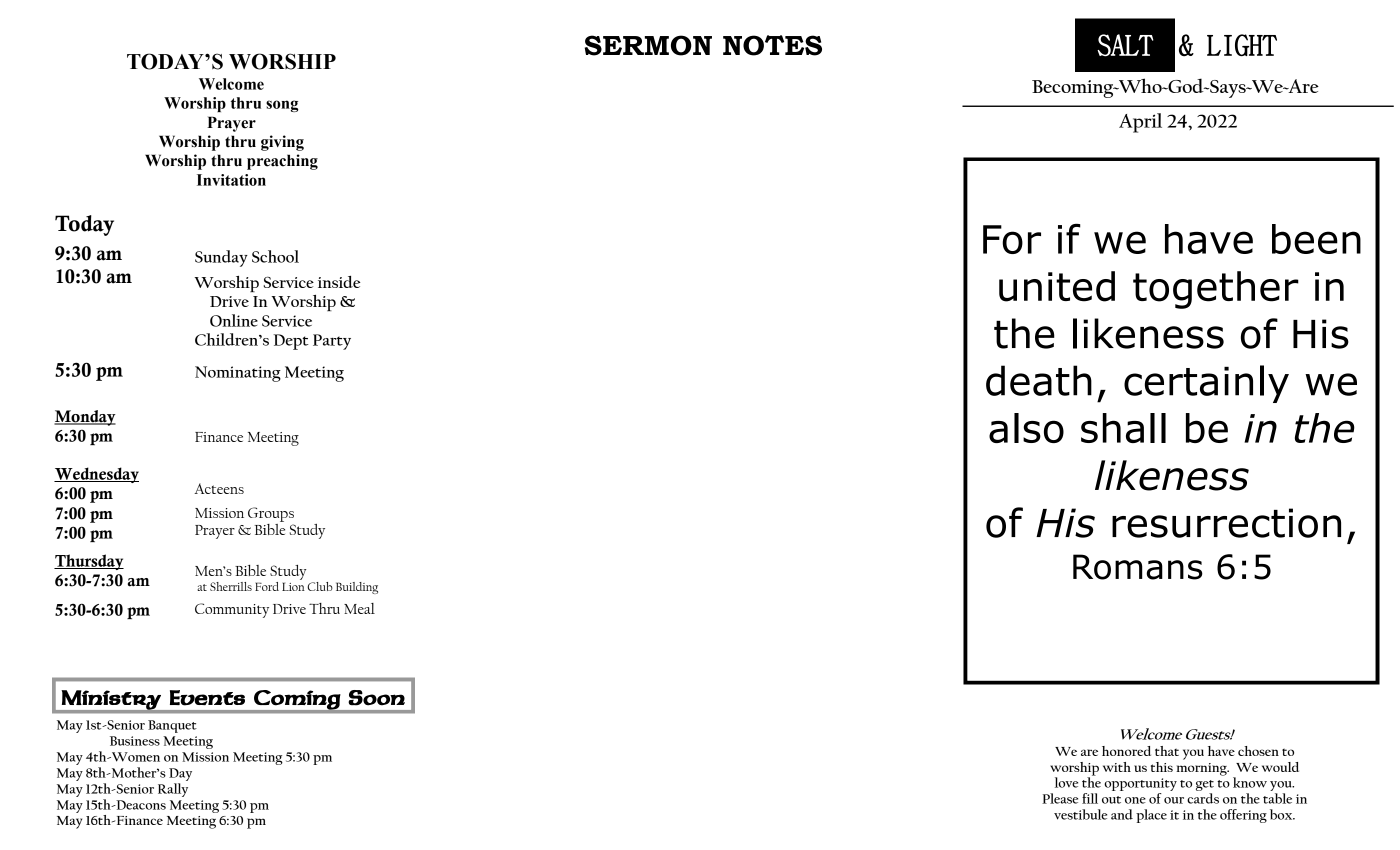  What do you see at coordinates (1125, 45) in the screenshot?
I see `SALT` at bounding box center [1125, 45].
